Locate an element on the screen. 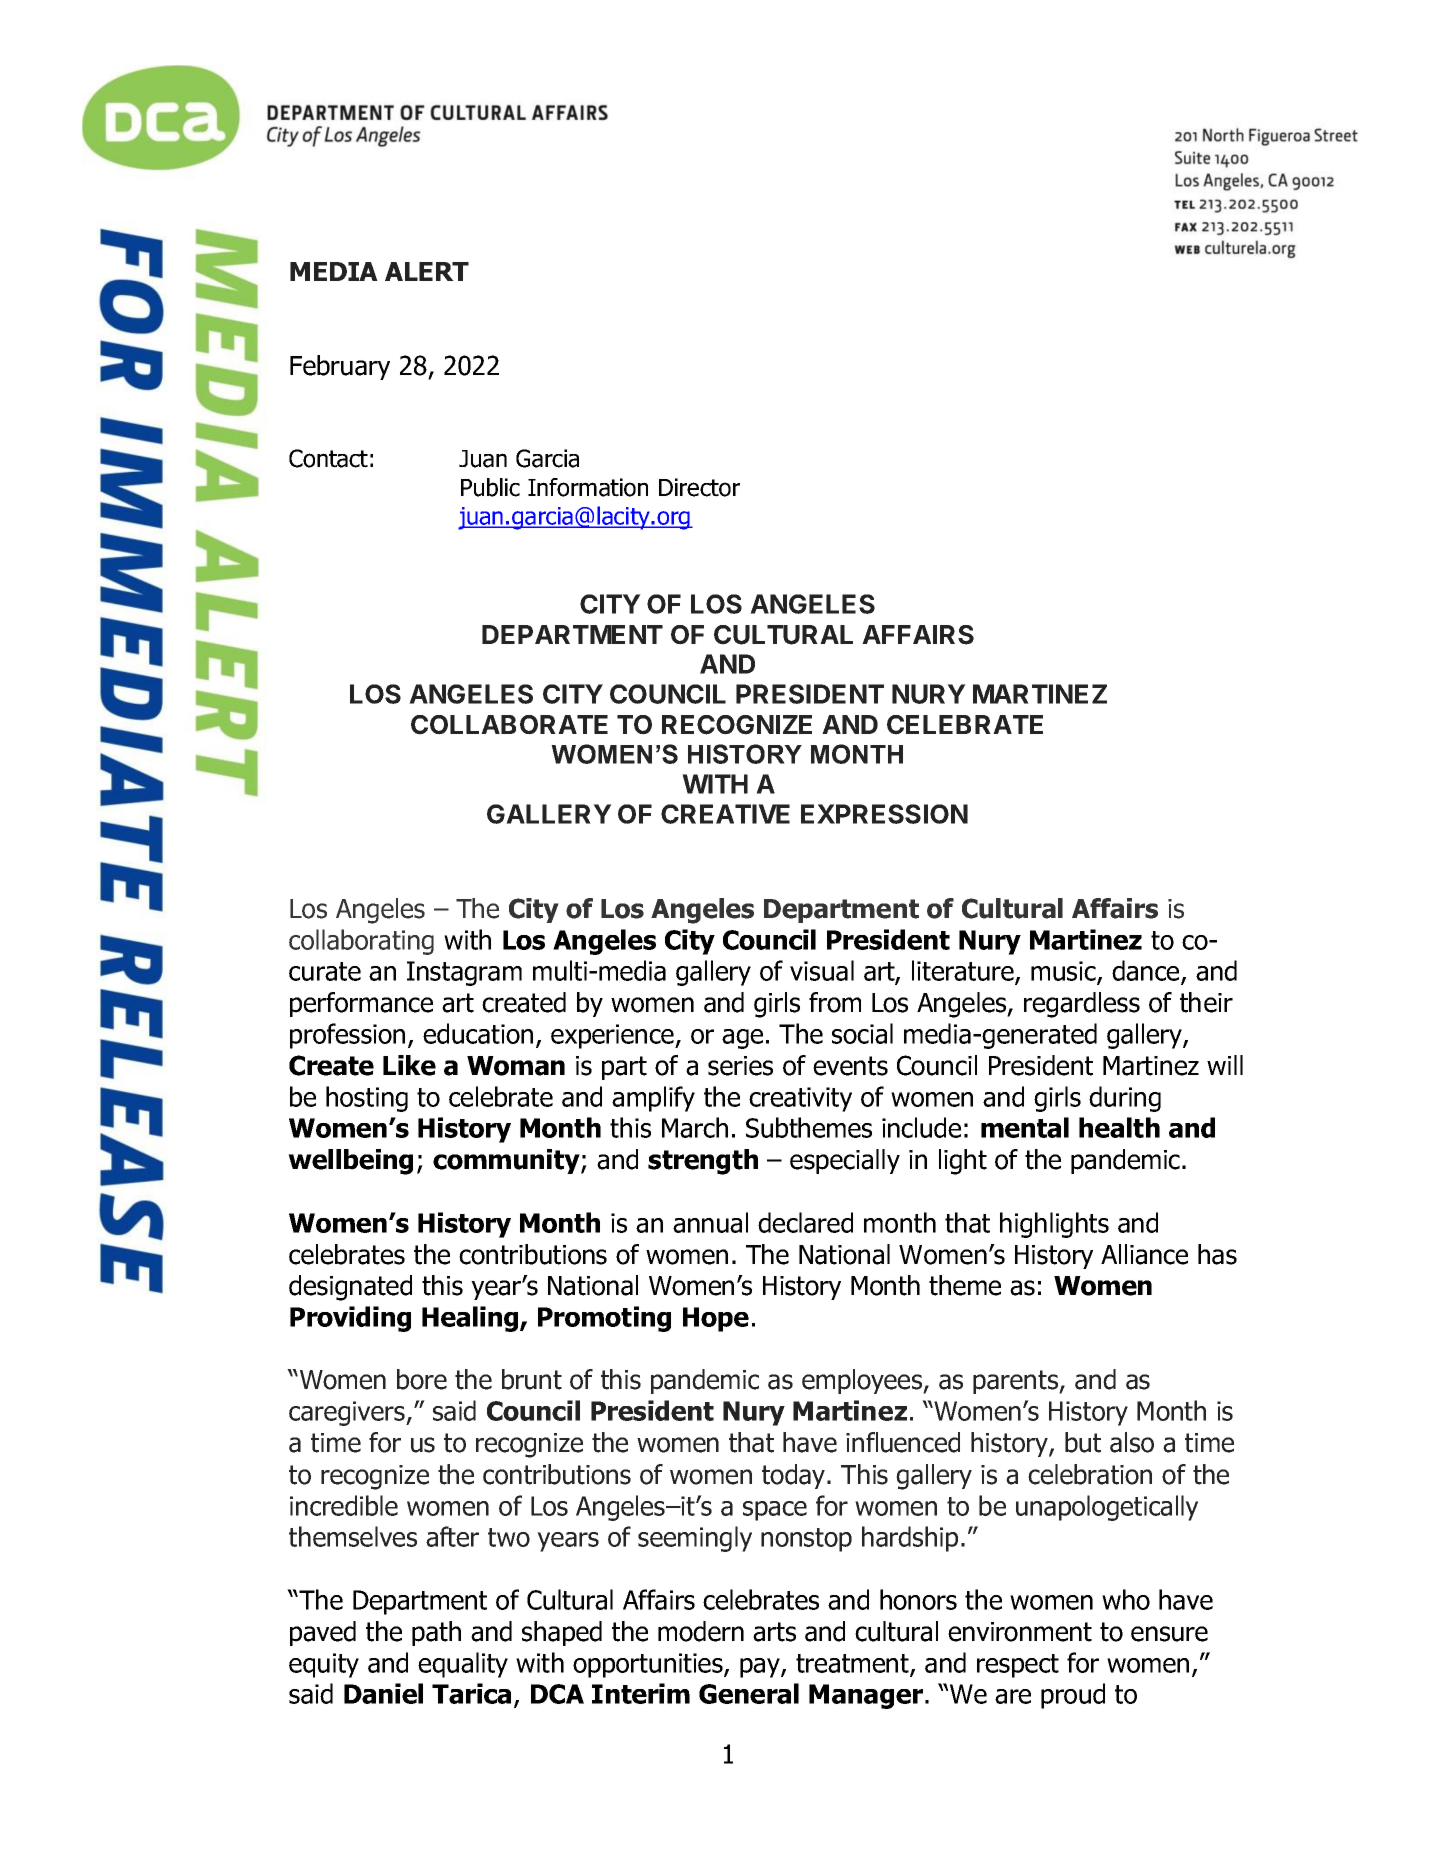  path is located at coordinates (436, 1633).
